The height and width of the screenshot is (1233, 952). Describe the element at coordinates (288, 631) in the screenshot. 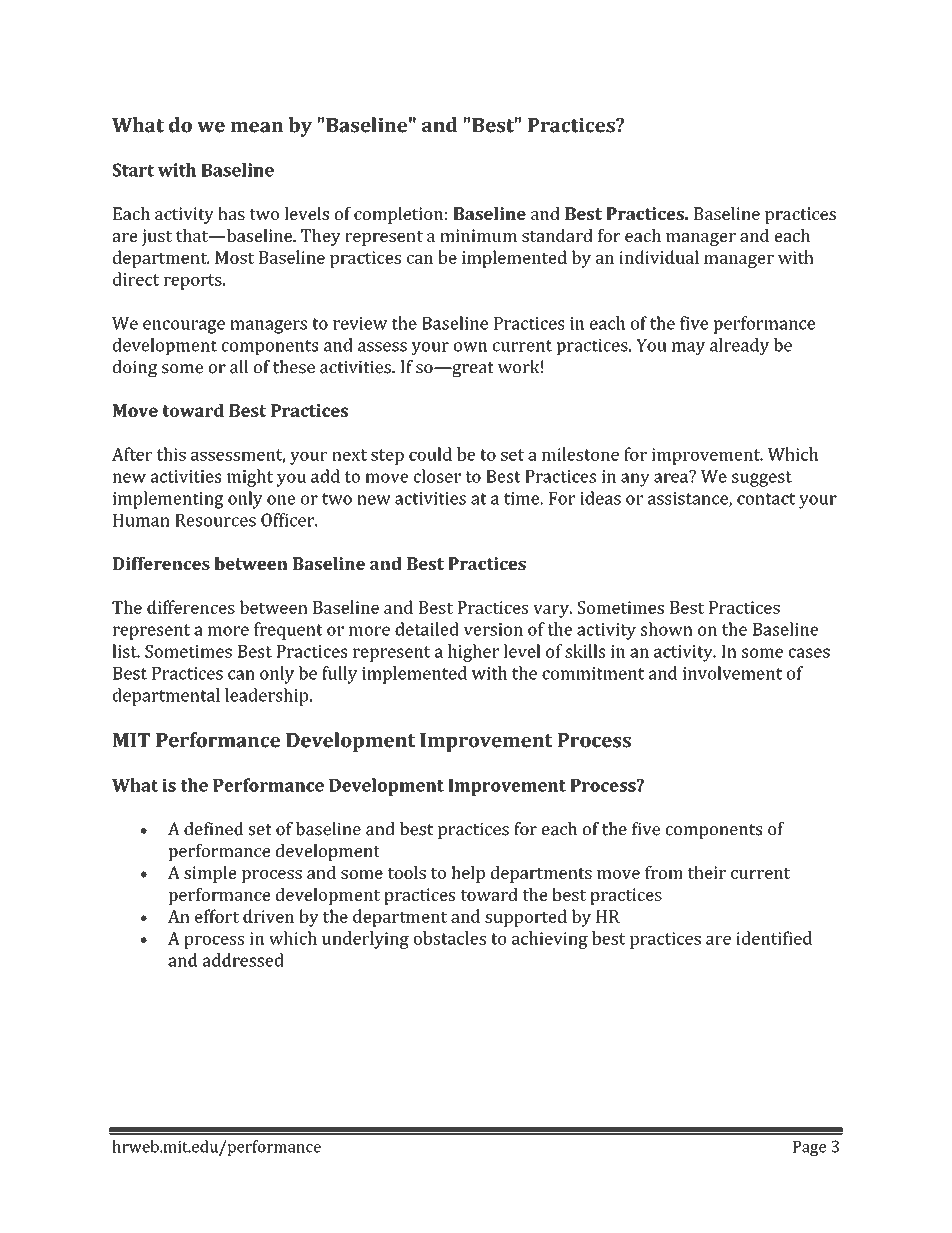

I see `frequent` at that location.
